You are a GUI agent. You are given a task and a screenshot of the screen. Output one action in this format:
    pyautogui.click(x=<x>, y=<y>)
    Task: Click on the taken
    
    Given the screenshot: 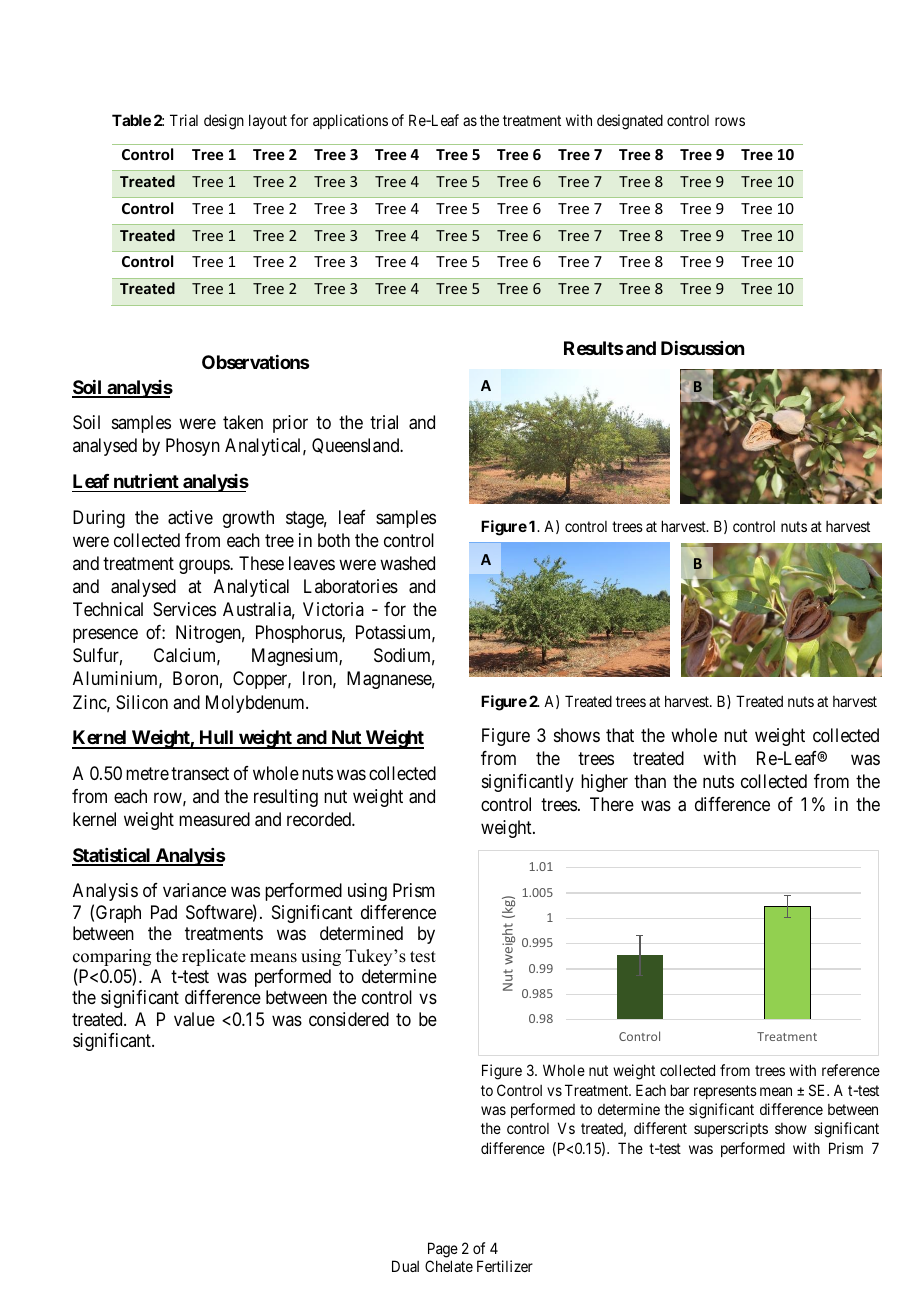 What is the action you would take?
    pyautogui.click(x=243, y=422)
